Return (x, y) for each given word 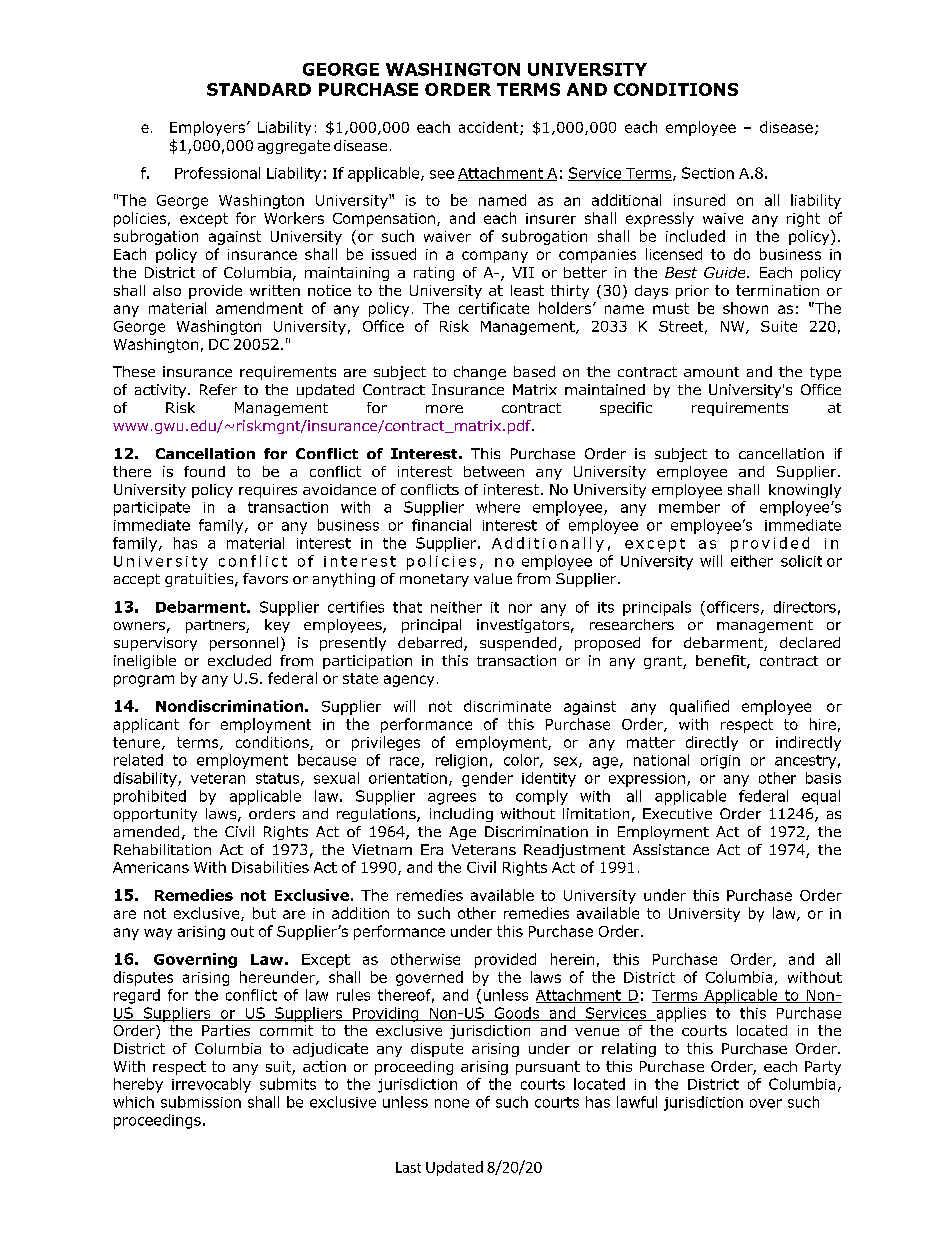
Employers (209, 128)
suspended (518, 644)
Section (708, 173)
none (452, 1103)
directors (805, 607)
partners (216, 626)
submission (201, 1102)
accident (490, 128)
